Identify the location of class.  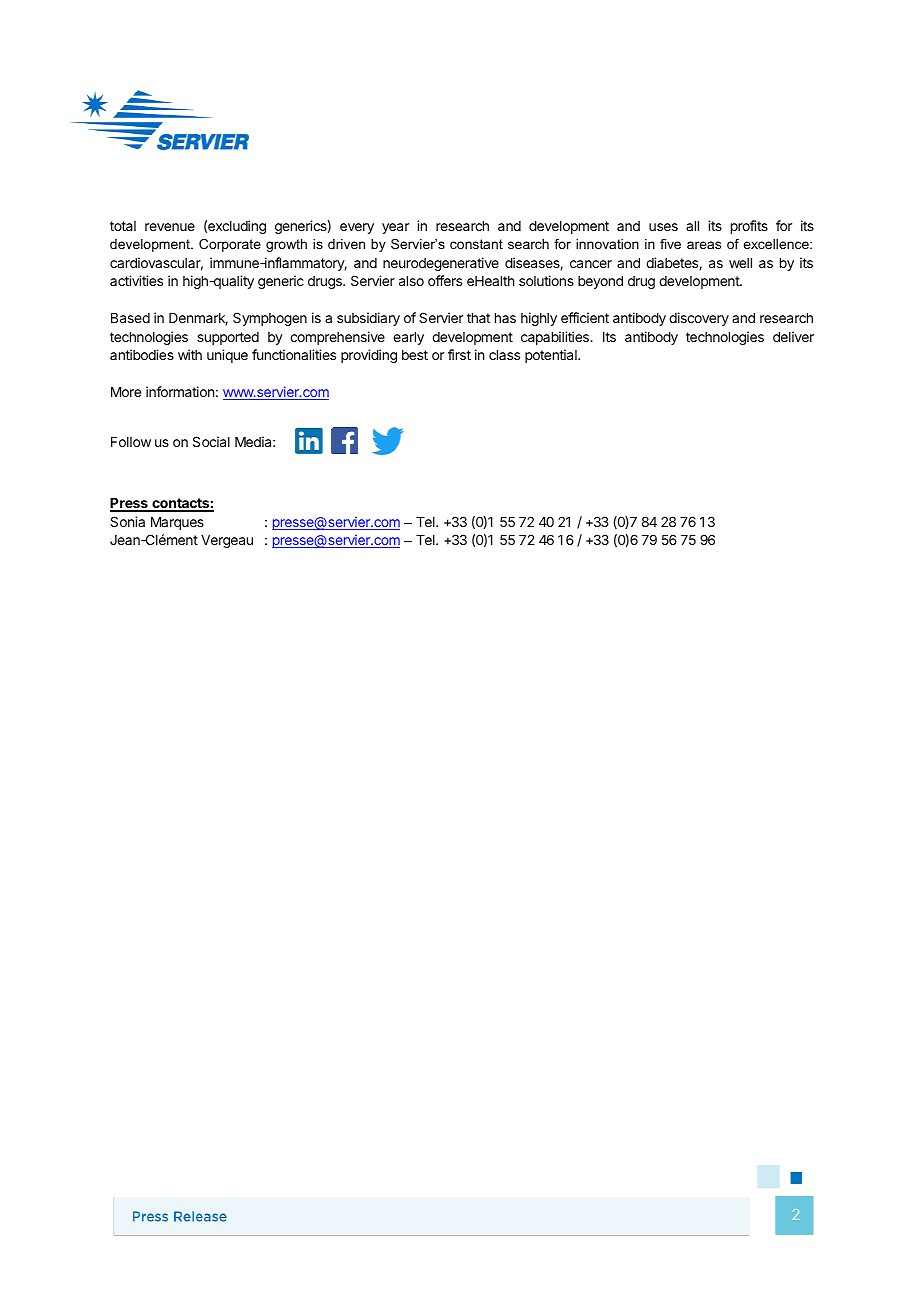
(504, 355).
